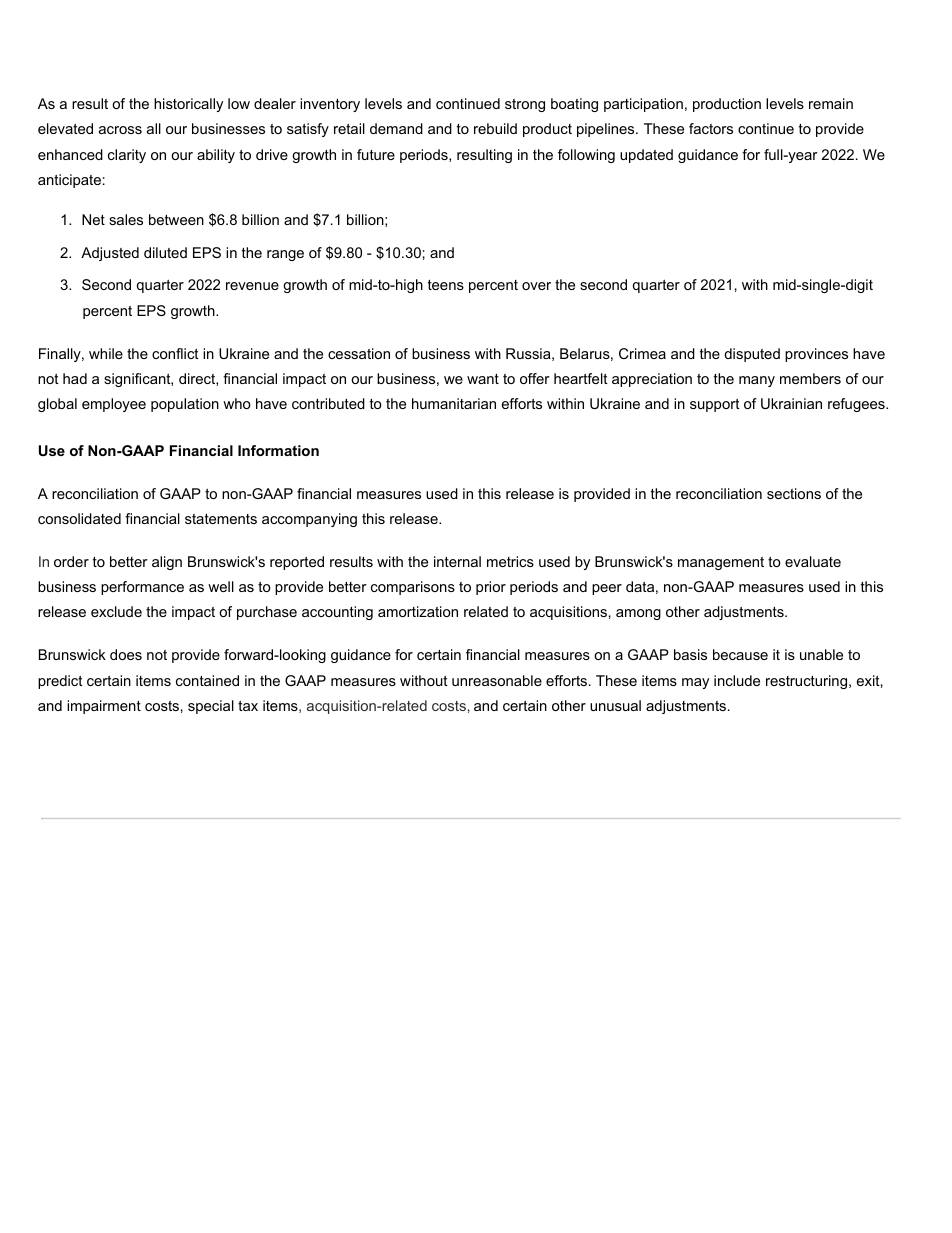 This screenshot has width=952, height=1233. I want to click on unreasonable, so click(497, 680).
